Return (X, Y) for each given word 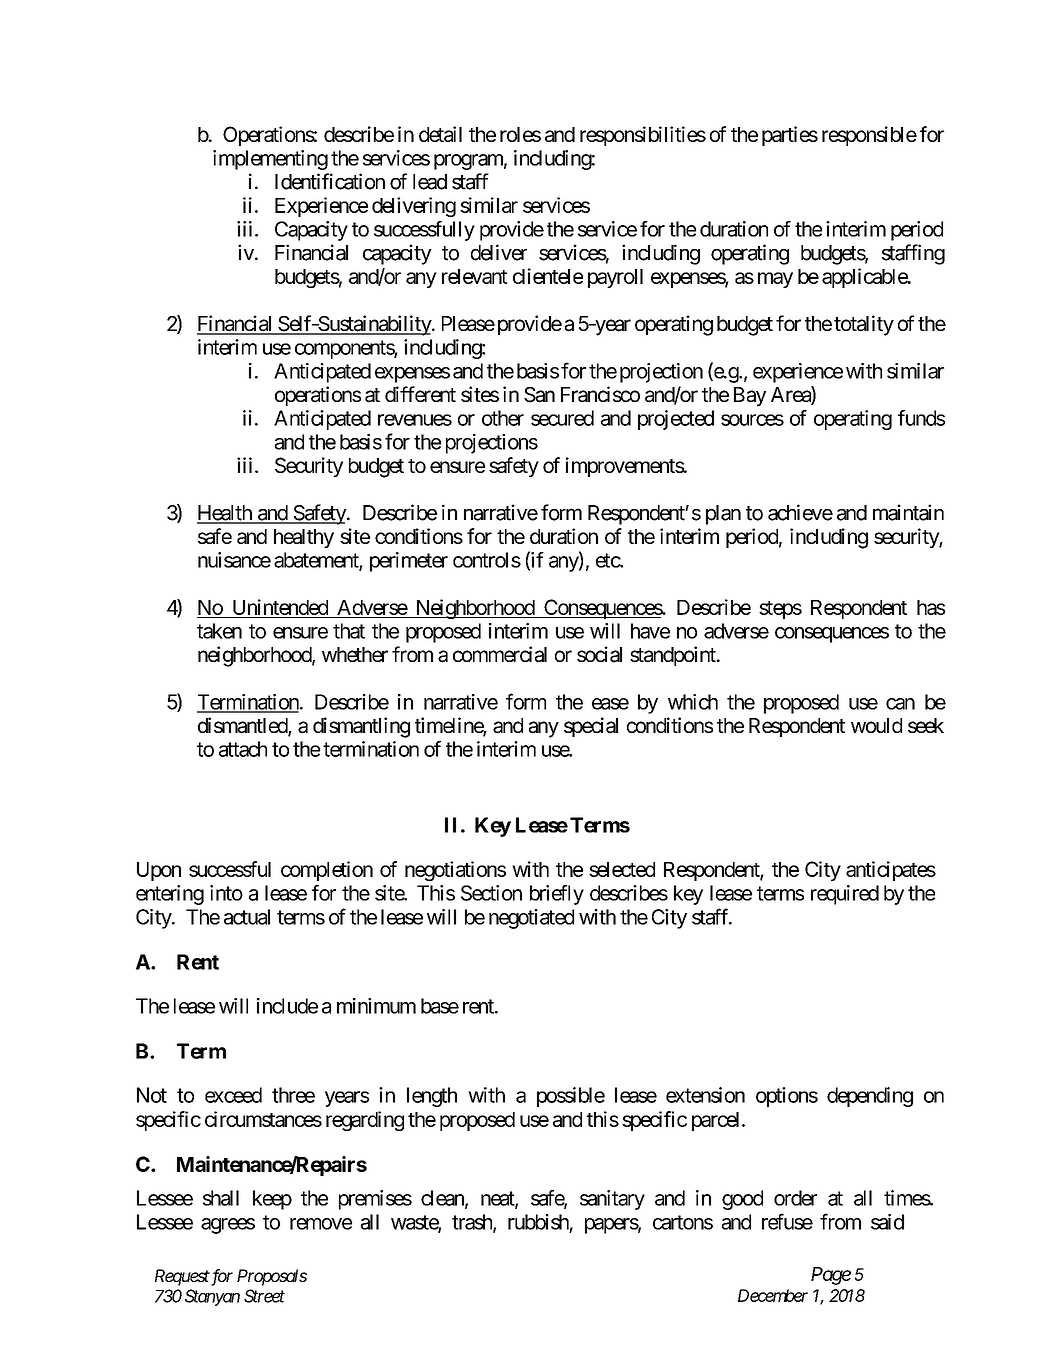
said (887, 1222)
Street (264, 1296)
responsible (869, 136)
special (591, 727)
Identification (330, 181)
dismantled (243, 726)
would (876, 725)
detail (440, 134)
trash (473, 1223)
